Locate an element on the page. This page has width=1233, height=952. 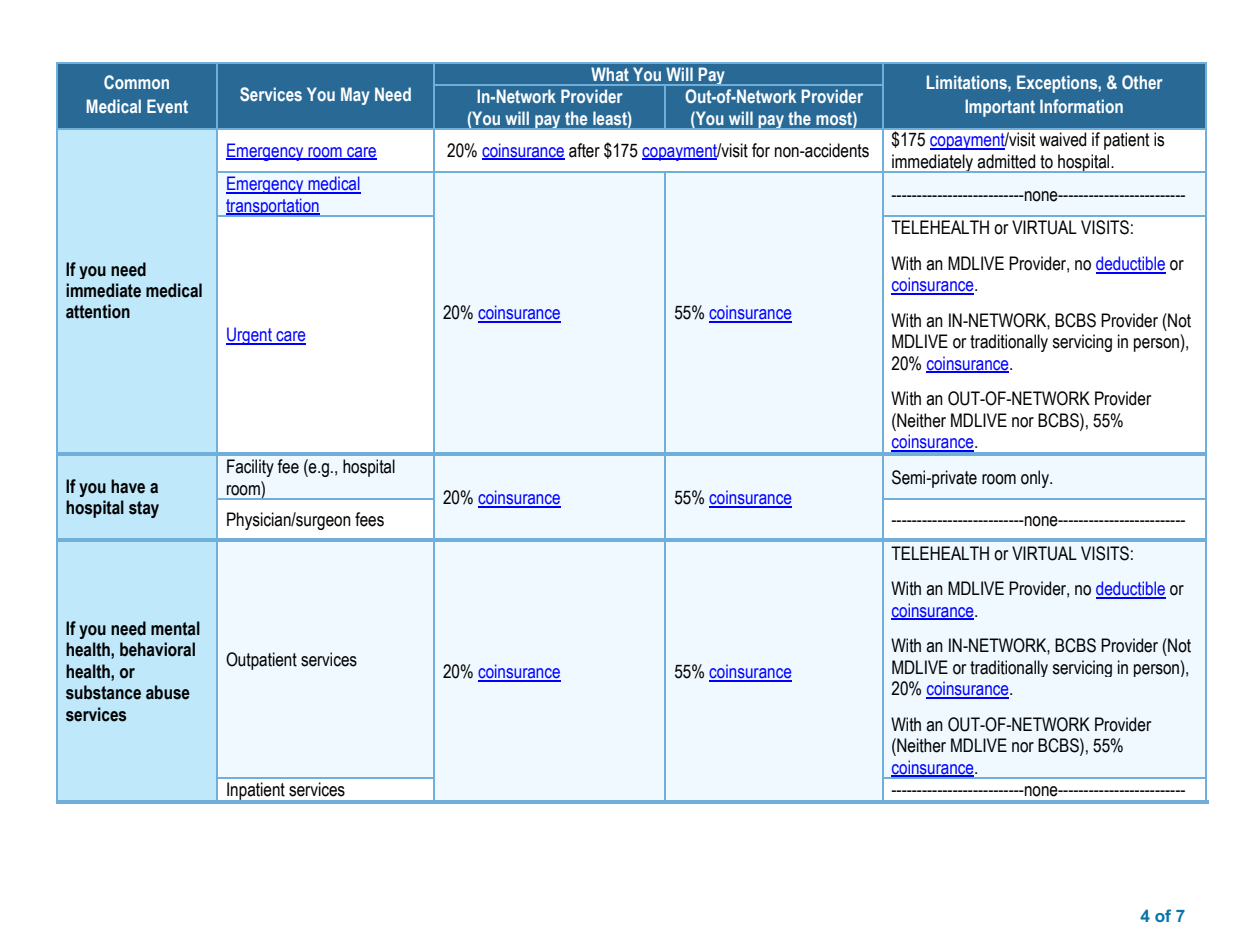
attention is located at coordinates (98, 311).
